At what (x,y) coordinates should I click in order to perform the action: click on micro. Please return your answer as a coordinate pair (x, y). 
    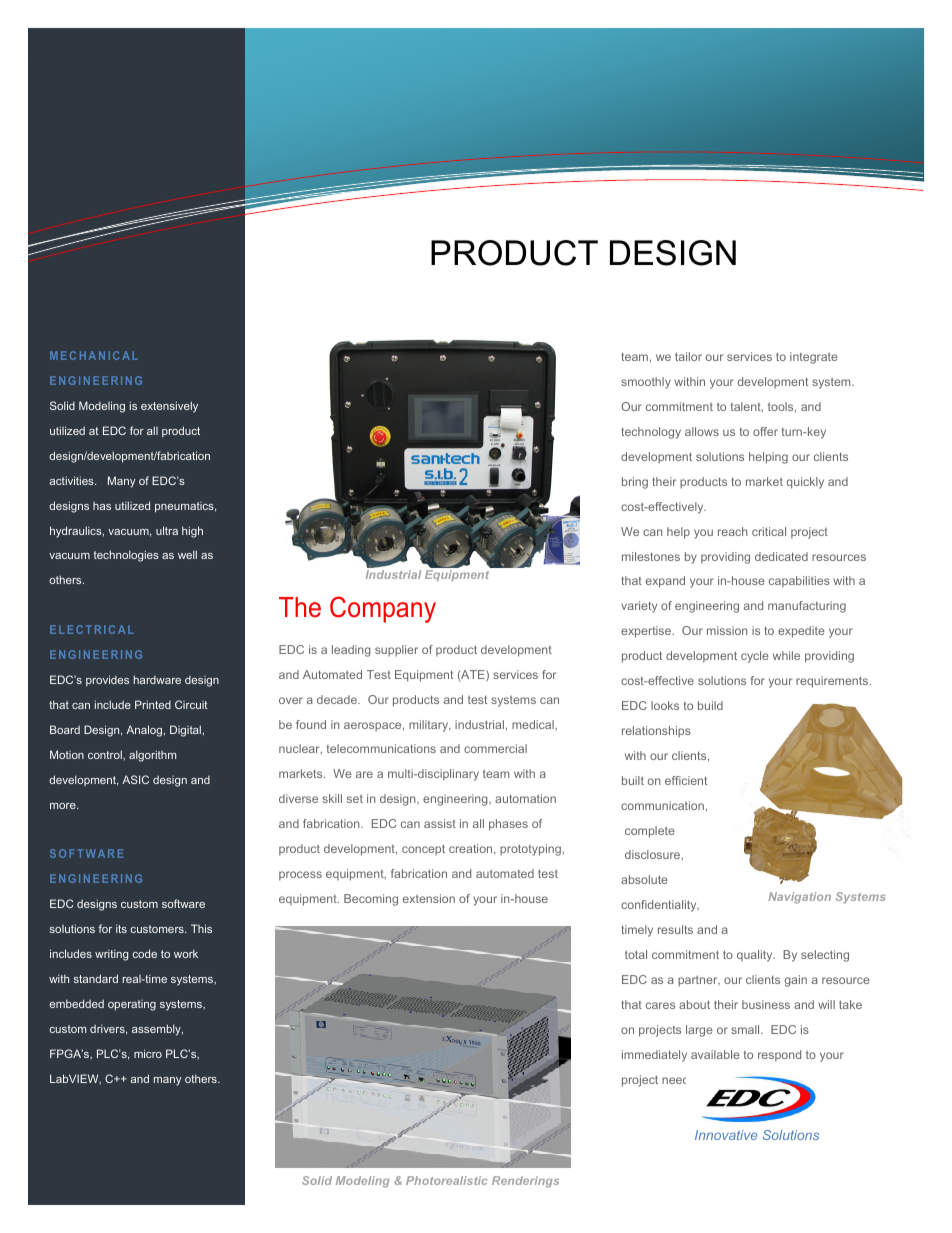
    Looking at the image, I should click on (148, 1053).
